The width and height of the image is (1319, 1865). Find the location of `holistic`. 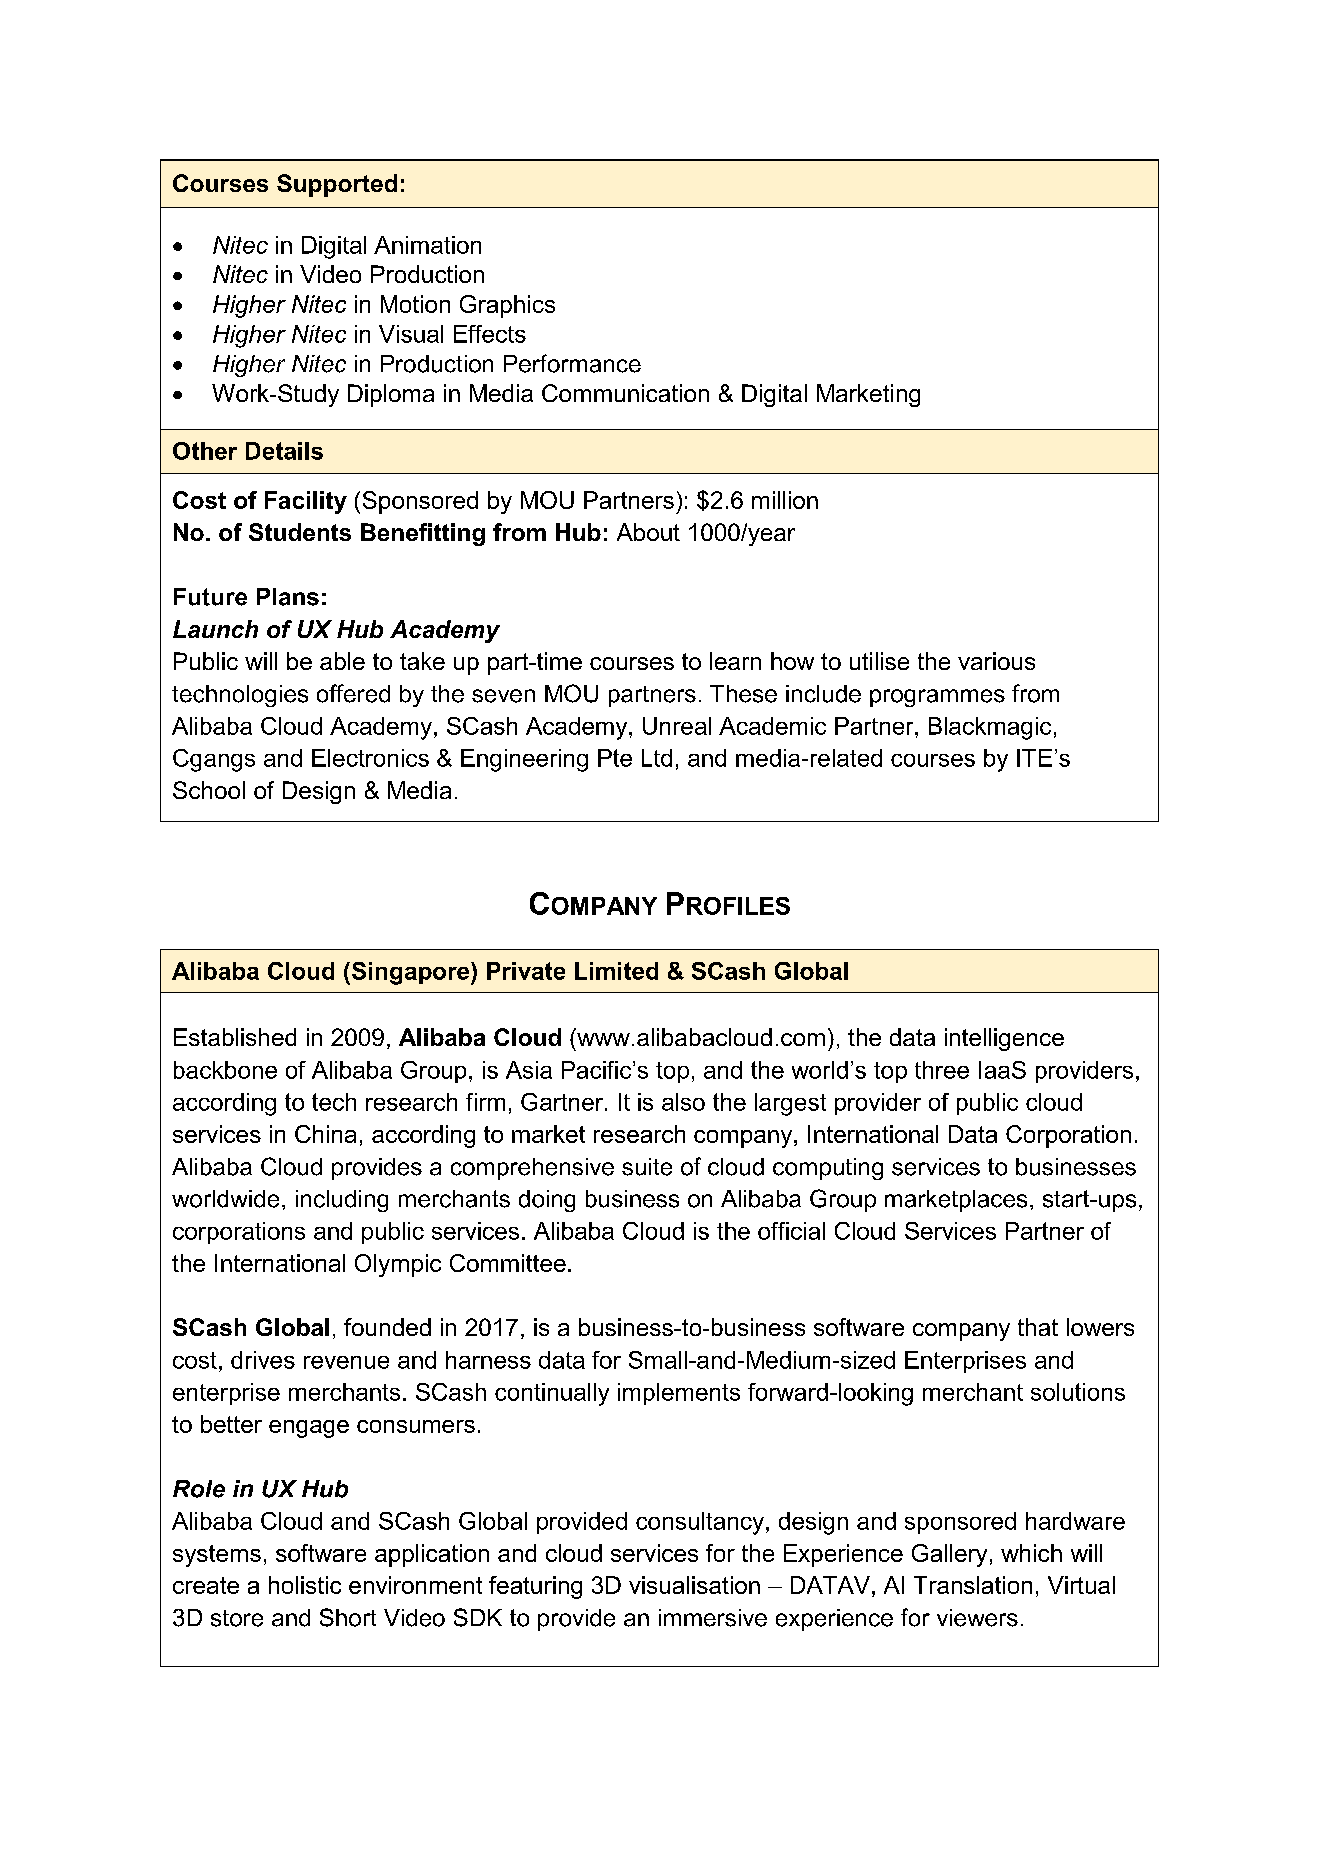

holistic is located at coordinates (305, 1585).
